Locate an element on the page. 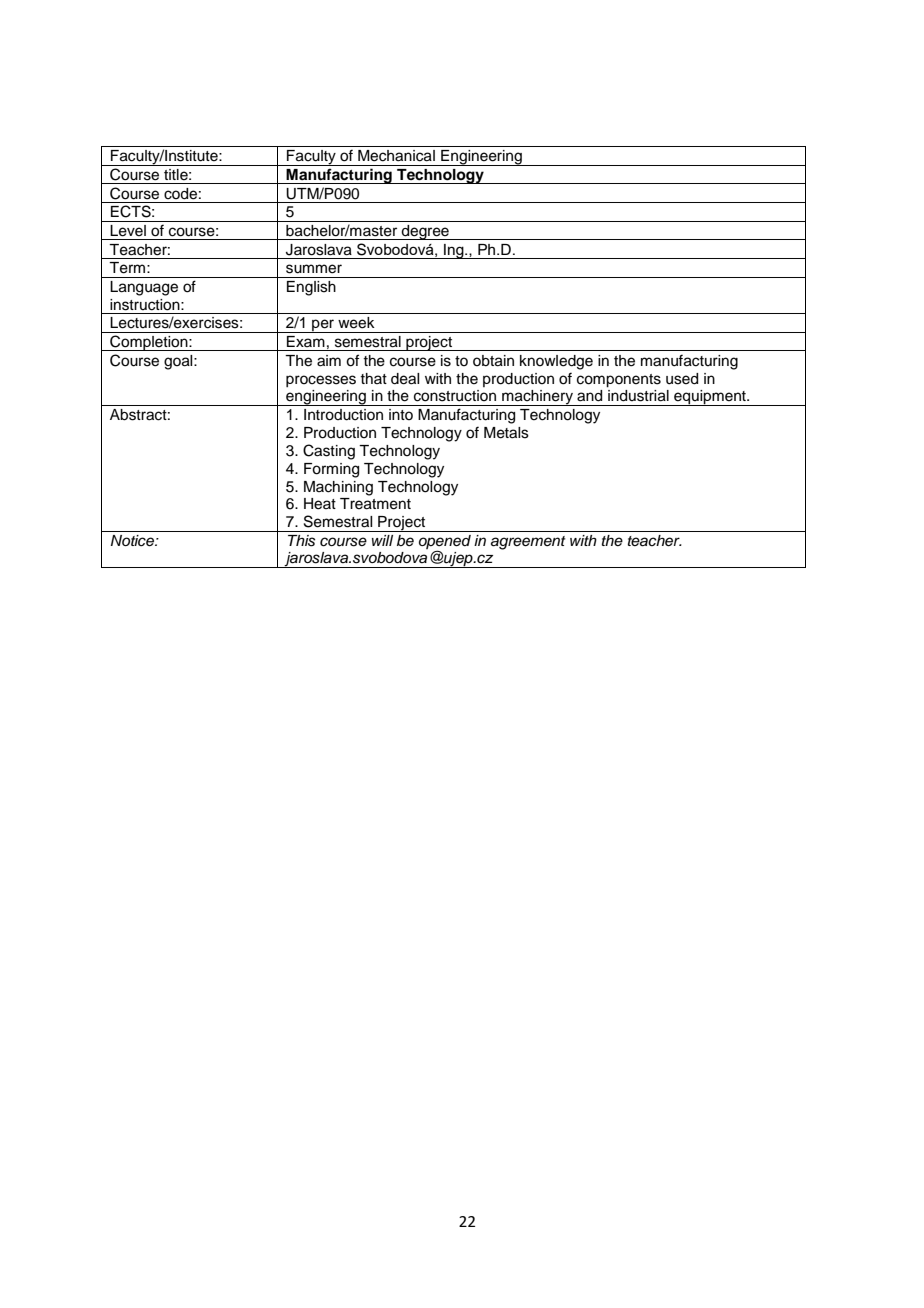 The width and height of the document is (924, 1308). processes is located at coordinates (321, 381).
